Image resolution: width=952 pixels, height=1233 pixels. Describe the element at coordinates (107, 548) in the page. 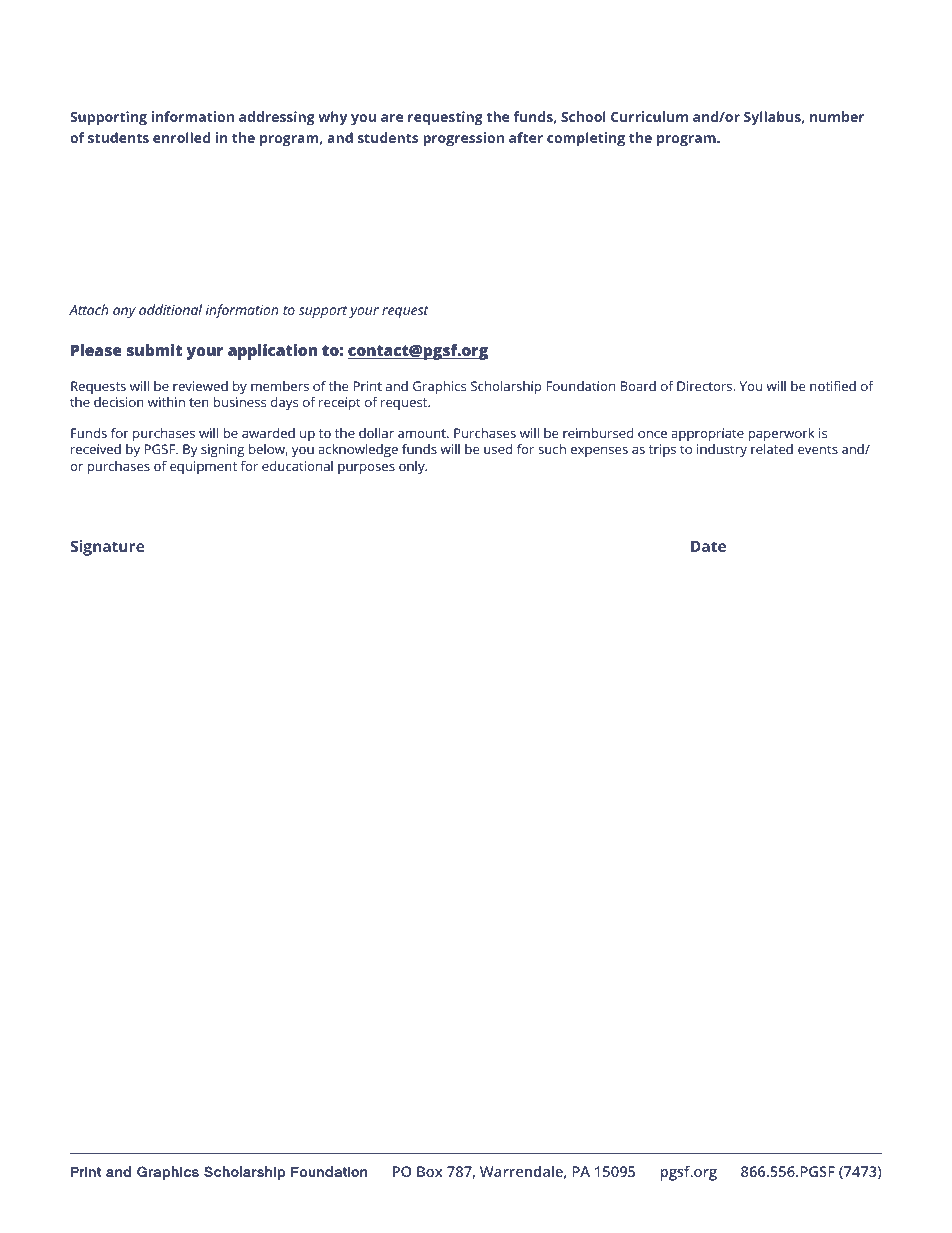

I see `Signature` at that location.
